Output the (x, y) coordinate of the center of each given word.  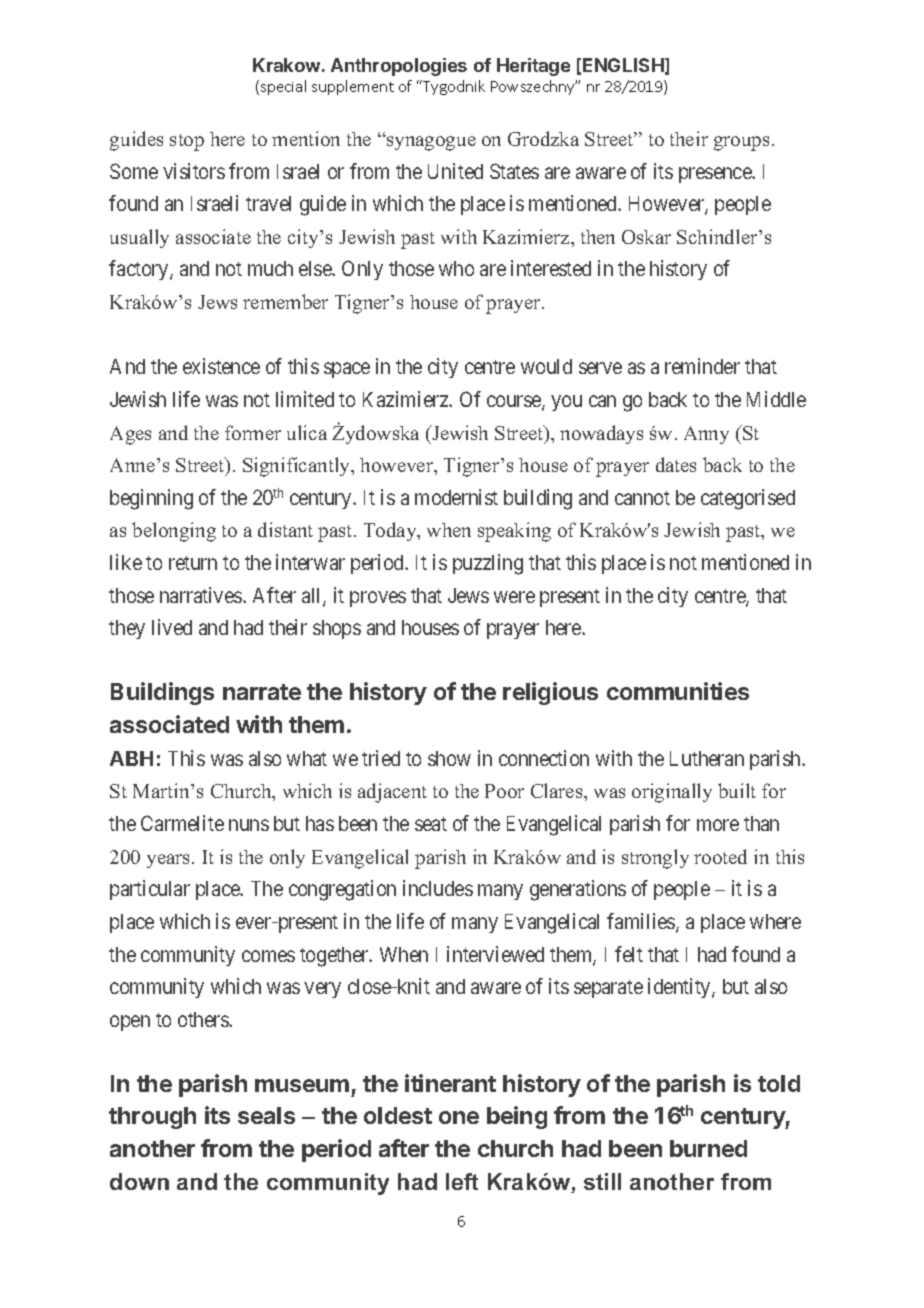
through (152, 1118)
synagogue (430, 143)
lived (172, 627)
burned (708, 1148)
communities (678, 691)
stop (187, 142)
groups (741, 143)
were (514, 597)
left (462, 1181)
